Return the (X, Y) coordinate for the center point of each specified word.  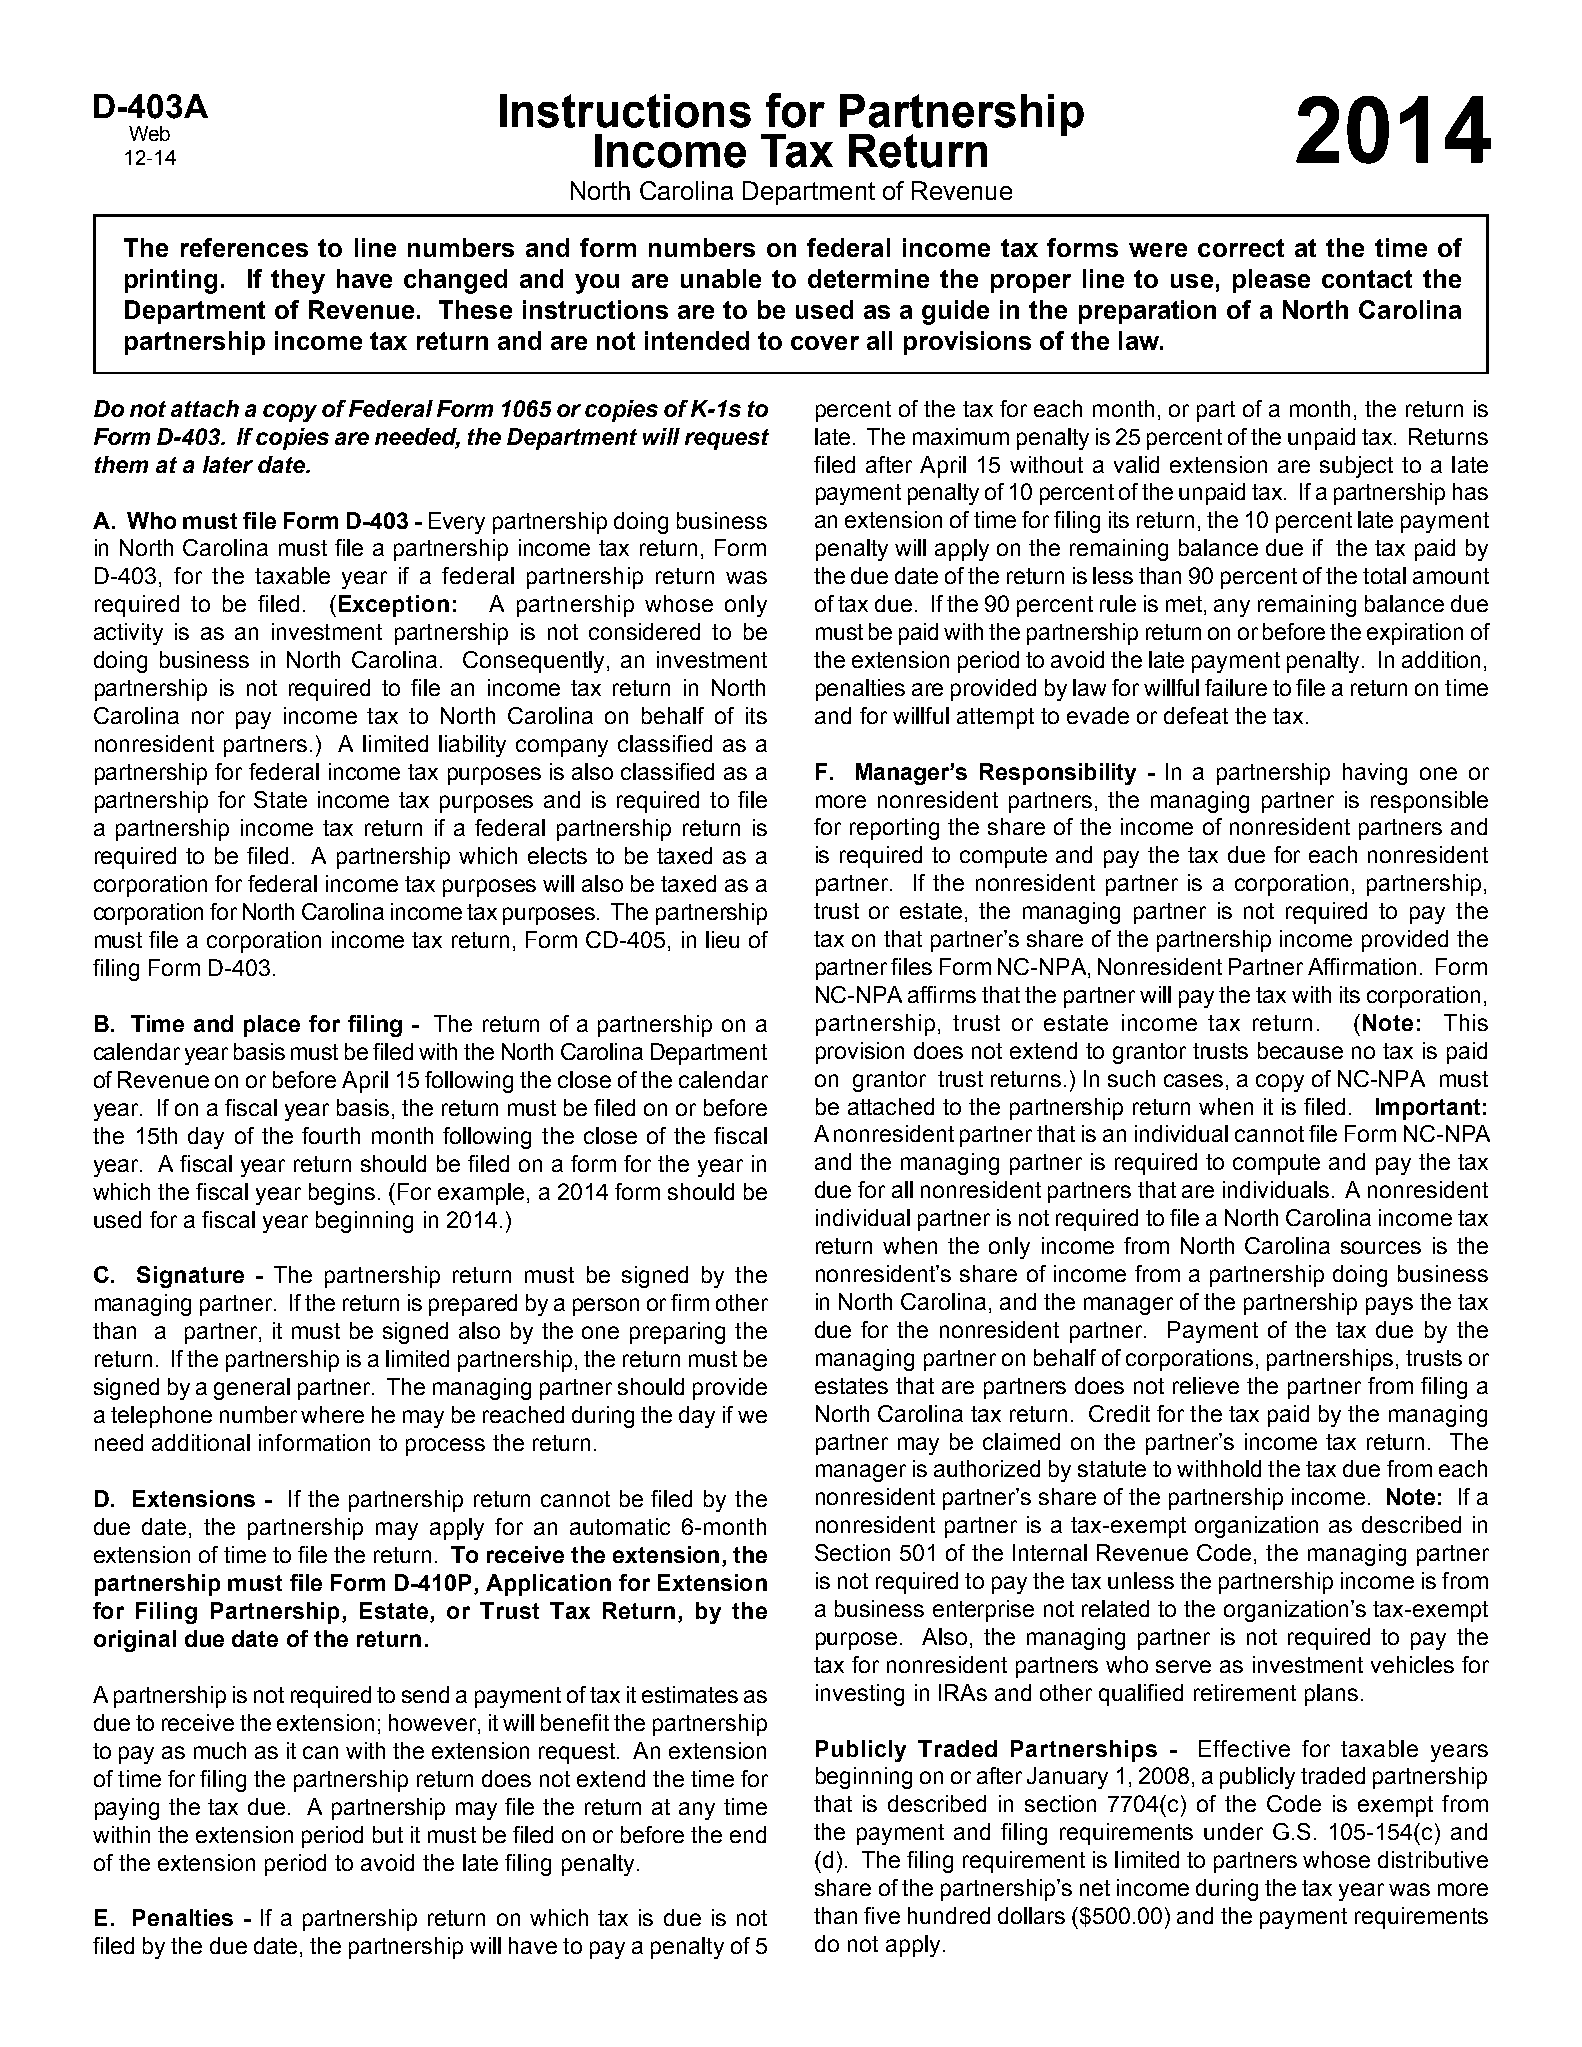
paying (127, 1809)
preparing (677, 1333)
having (1375, 774)
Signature (190, 1277)
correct (1241, 248)
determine (868, 278)
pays (1389, 1306)
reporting (894, 829)
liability (472, 746)
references (244, 247)
